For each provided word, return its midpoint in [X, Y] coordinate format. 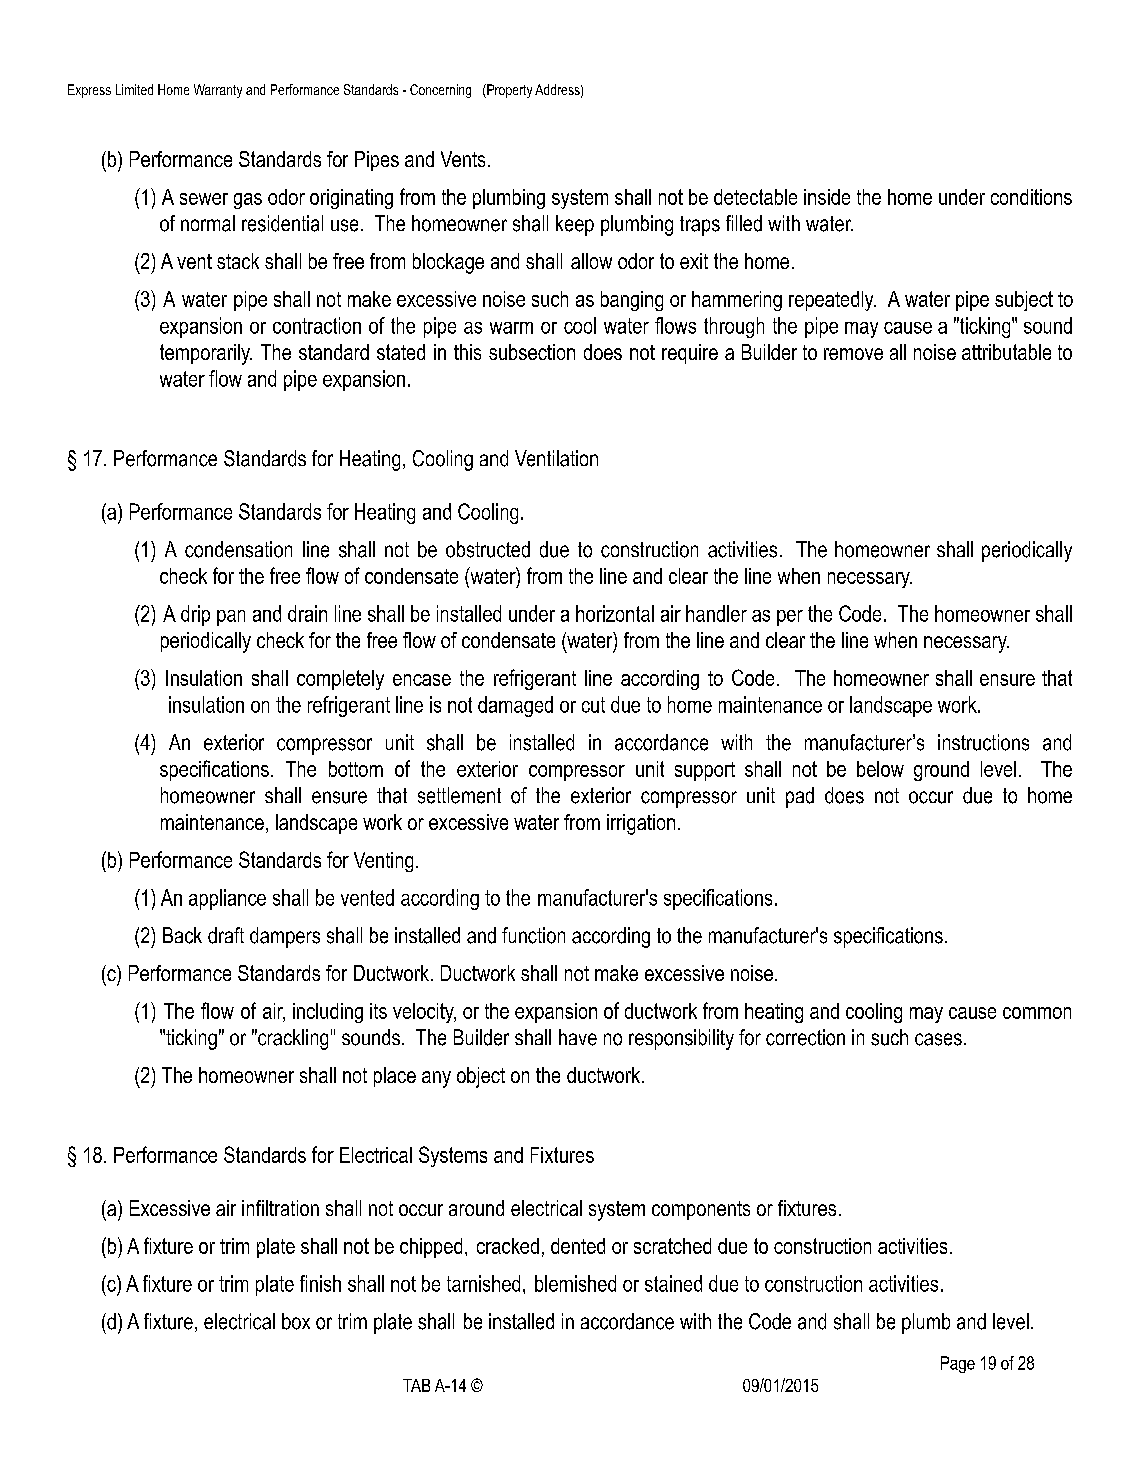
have [578, 1037]
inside [827, 197]
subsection [532, 352]
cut [593, 705]
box [296, 1321]
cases [938, 1039]
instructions [983, 742]
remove [853, 354]
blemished [575, 1283]
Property [508, 91]
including [328, 1013]
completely [340, 680]
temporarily [206, 354]
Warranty [218, 91]
